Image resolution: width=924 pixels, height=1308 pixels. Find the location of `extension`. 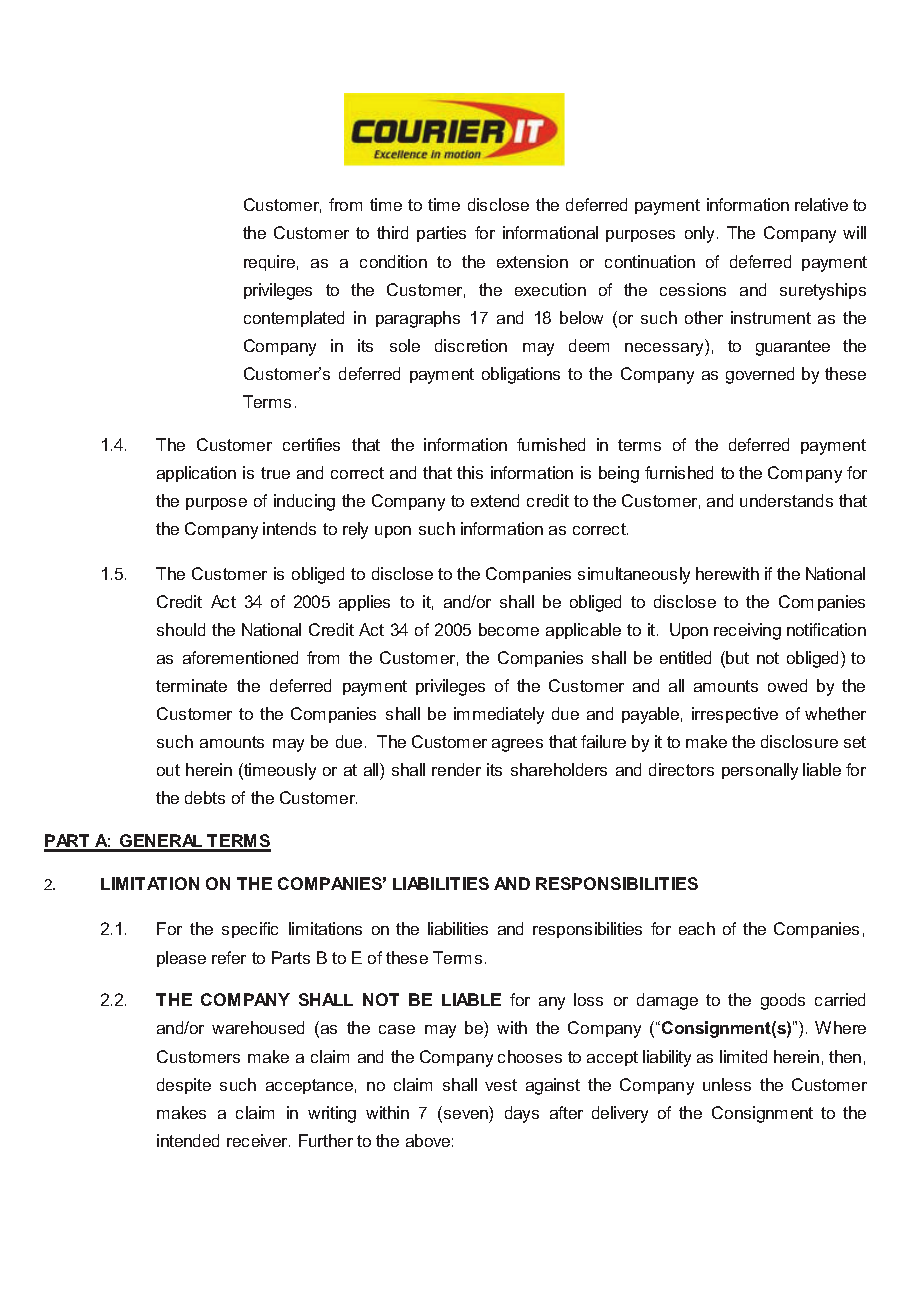

extension is located at coordinates (532, 261).
